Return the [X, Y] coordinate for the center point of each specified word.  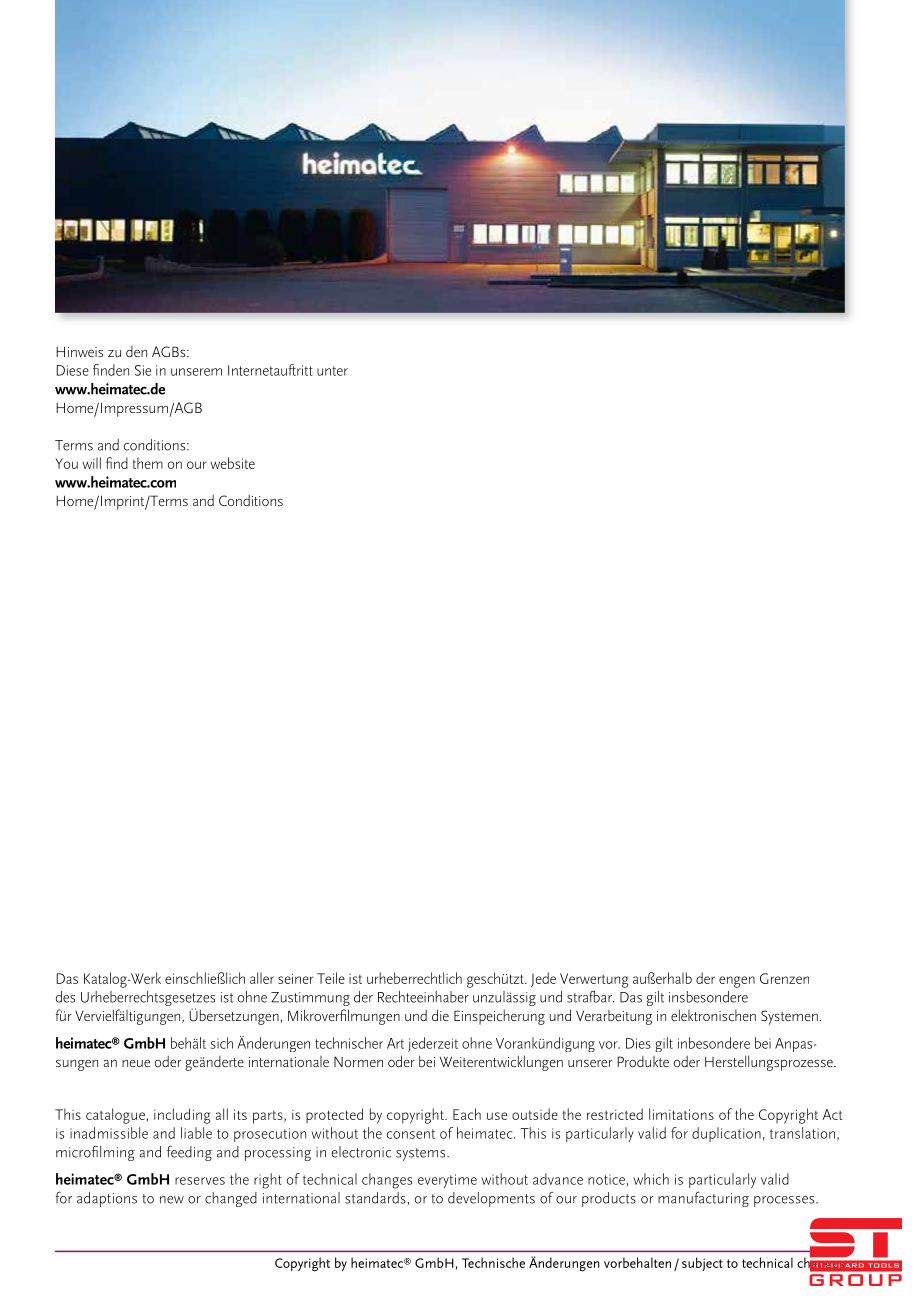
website [232, 463]
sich [222, 1043]
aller [262, 978]
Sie [143, 370]
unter [332, 371]
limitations [681, 1114]
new [172, 1200]
